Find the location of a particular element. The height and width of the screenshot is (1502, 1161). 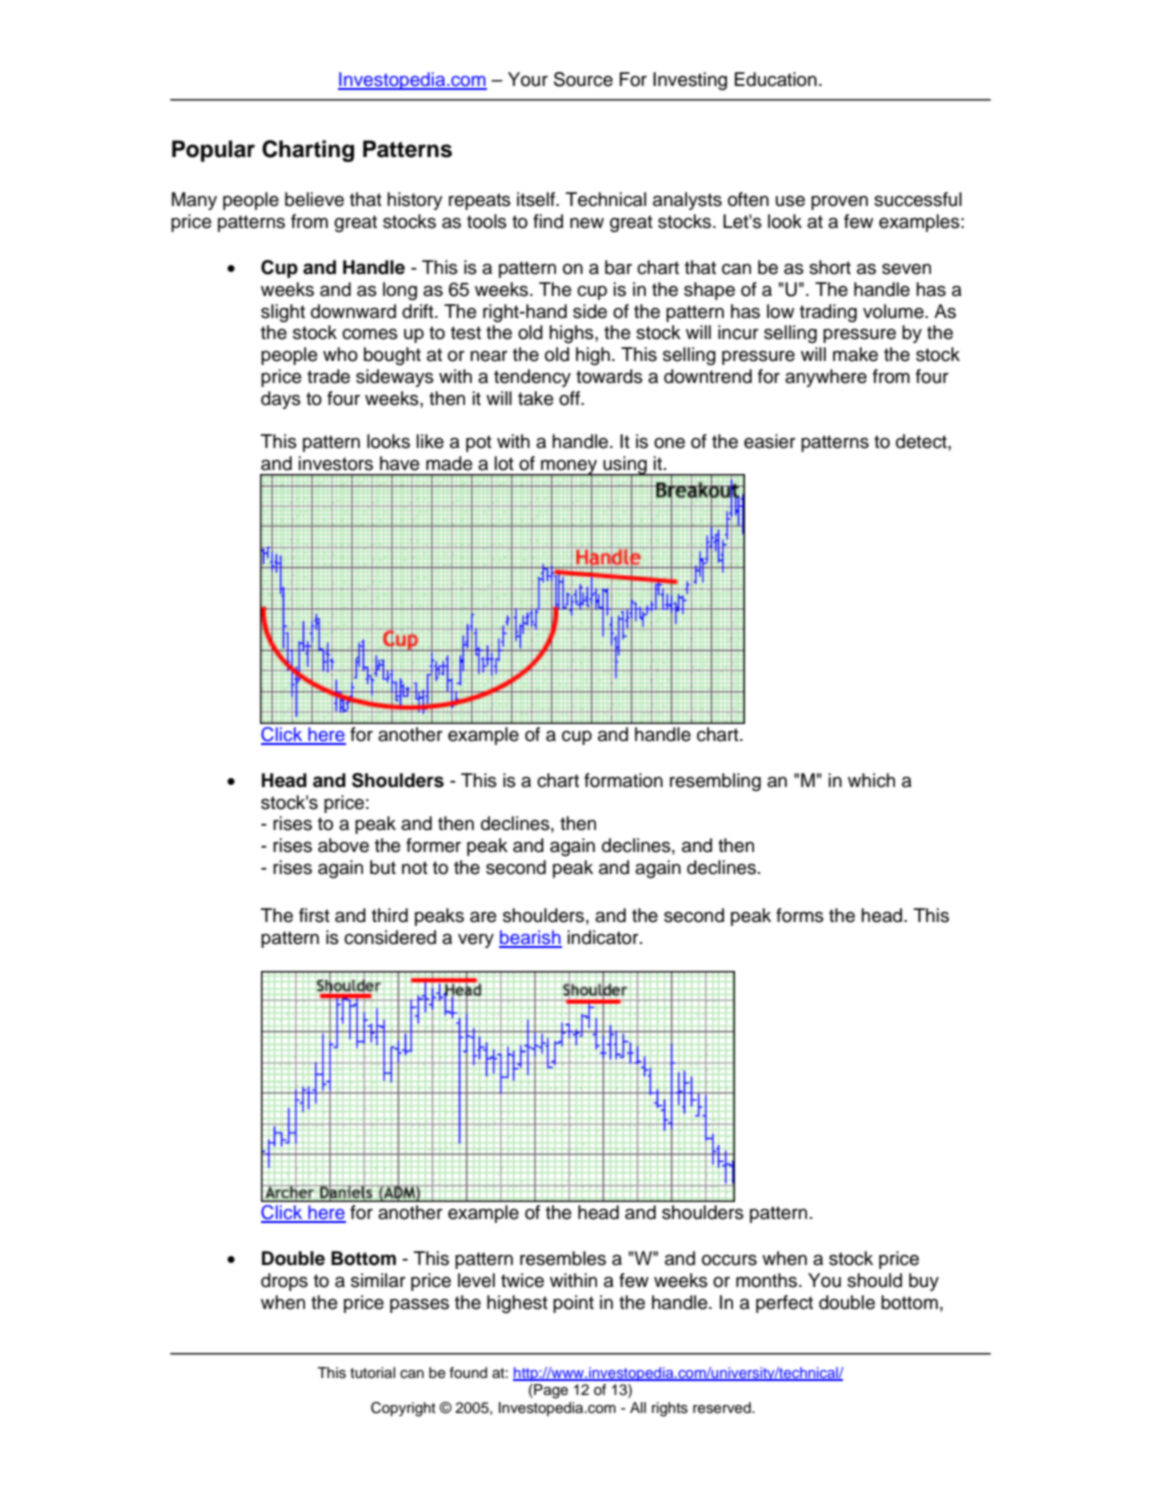

days is located at coordinates (281, 400).
